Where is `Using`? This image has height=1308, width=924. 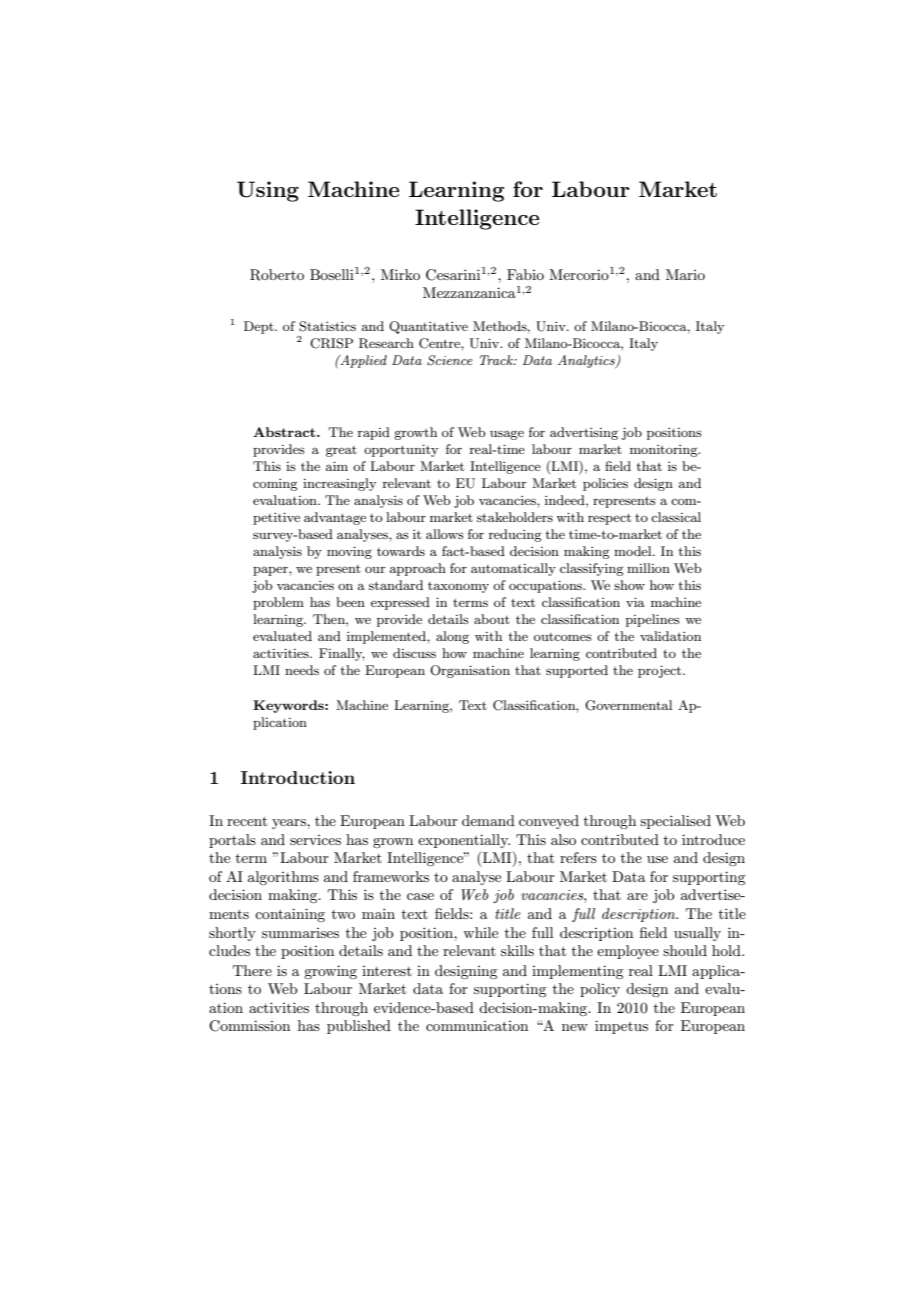
Using is located at coordinates (268, 191).
